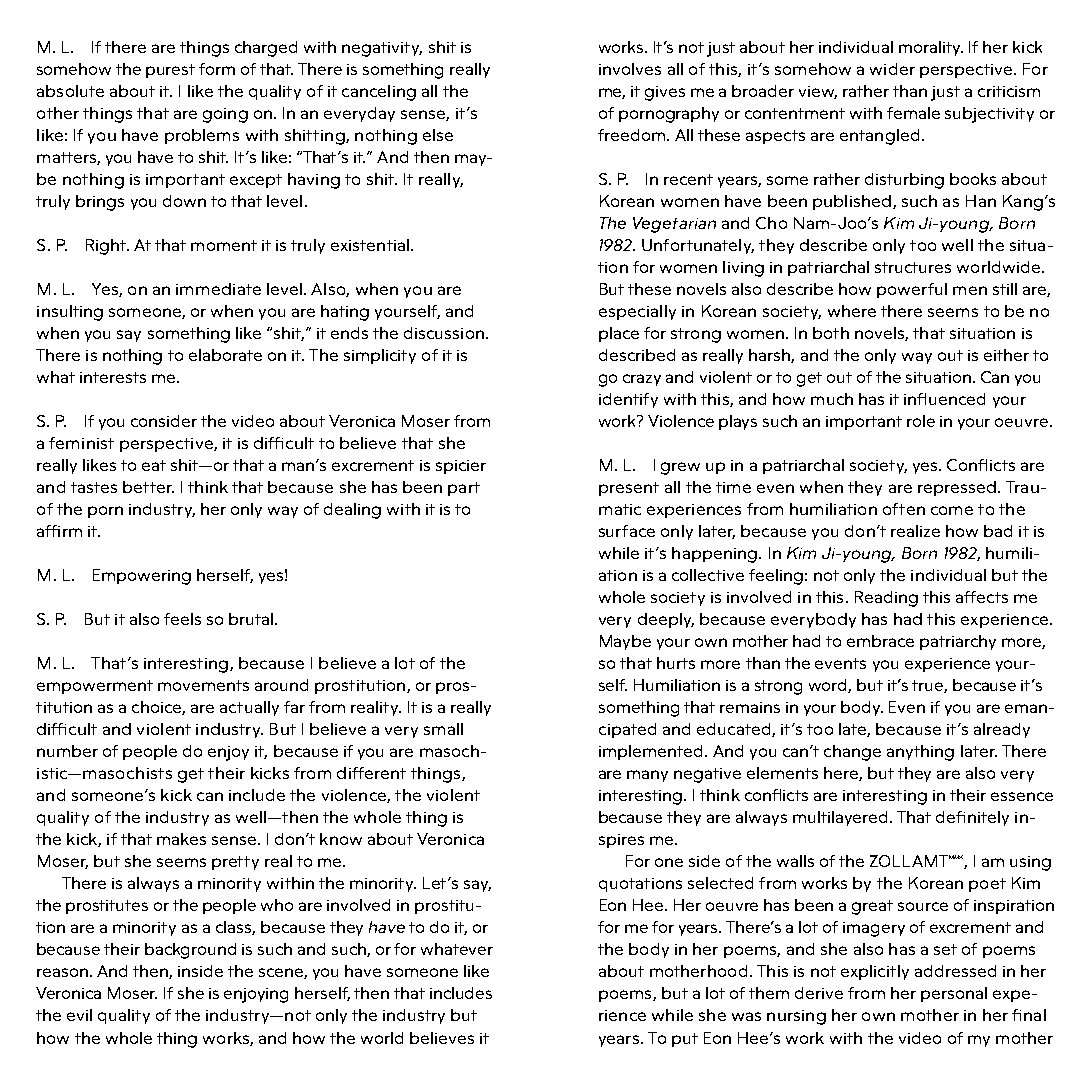 Image resolution: width=1092 pixels, height=1092 pixels. Describe the element at coordinates (892, 69) in the screenshot. I see `wider` at that location.
